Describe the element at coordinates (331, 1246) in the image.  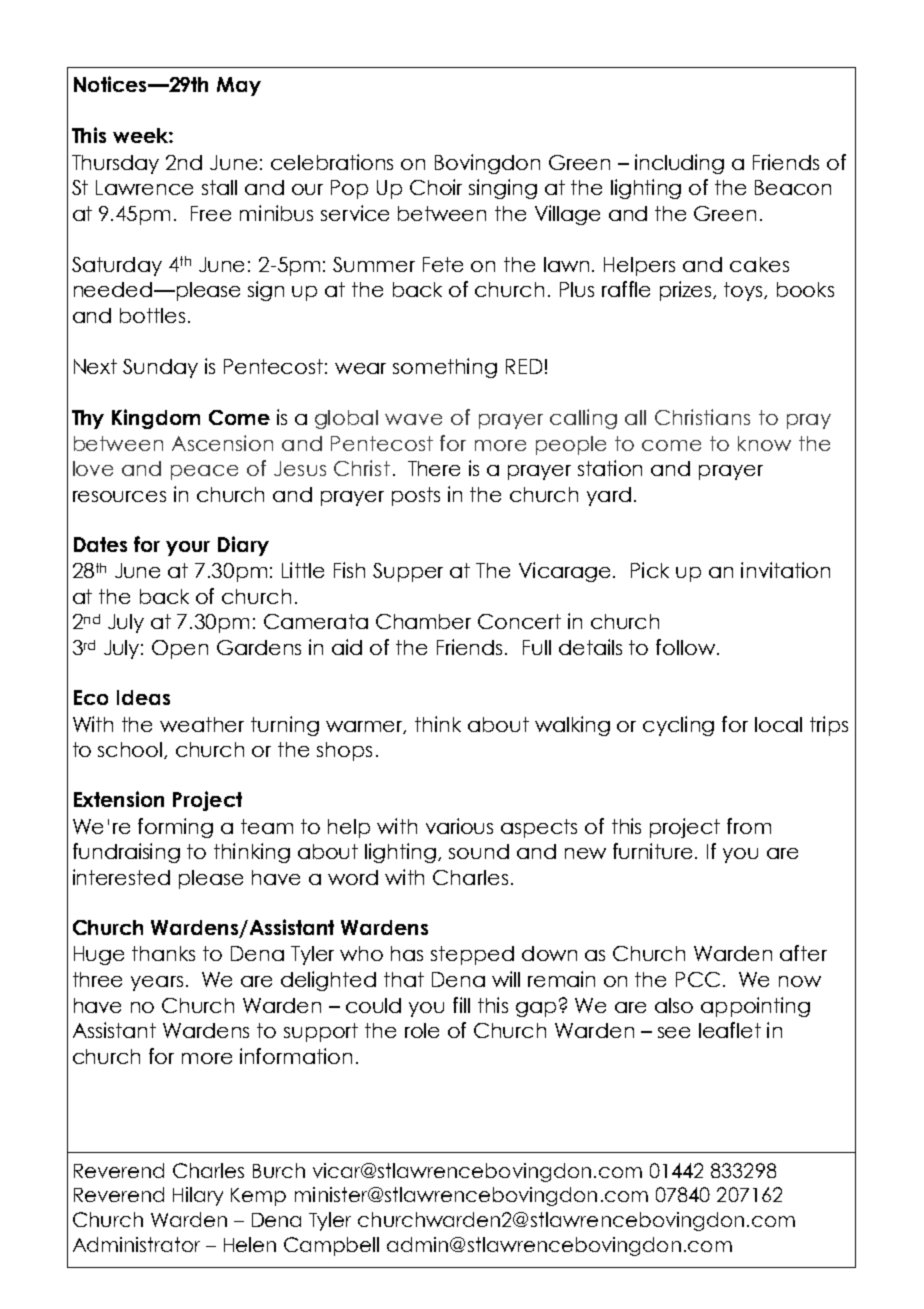
I see `Campbell` at that location.
